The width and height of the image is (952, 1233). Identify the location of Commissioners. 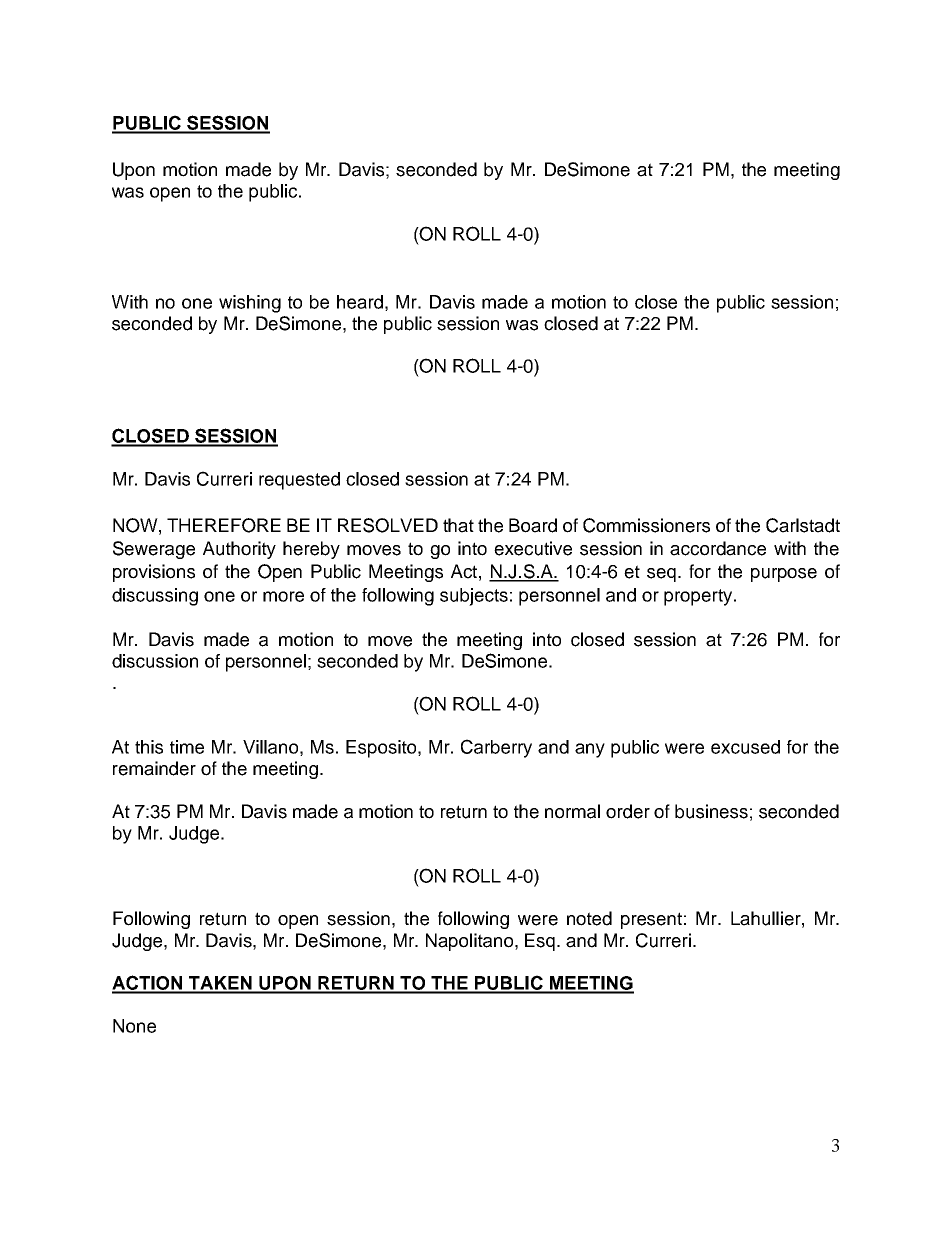
(646, 525).
